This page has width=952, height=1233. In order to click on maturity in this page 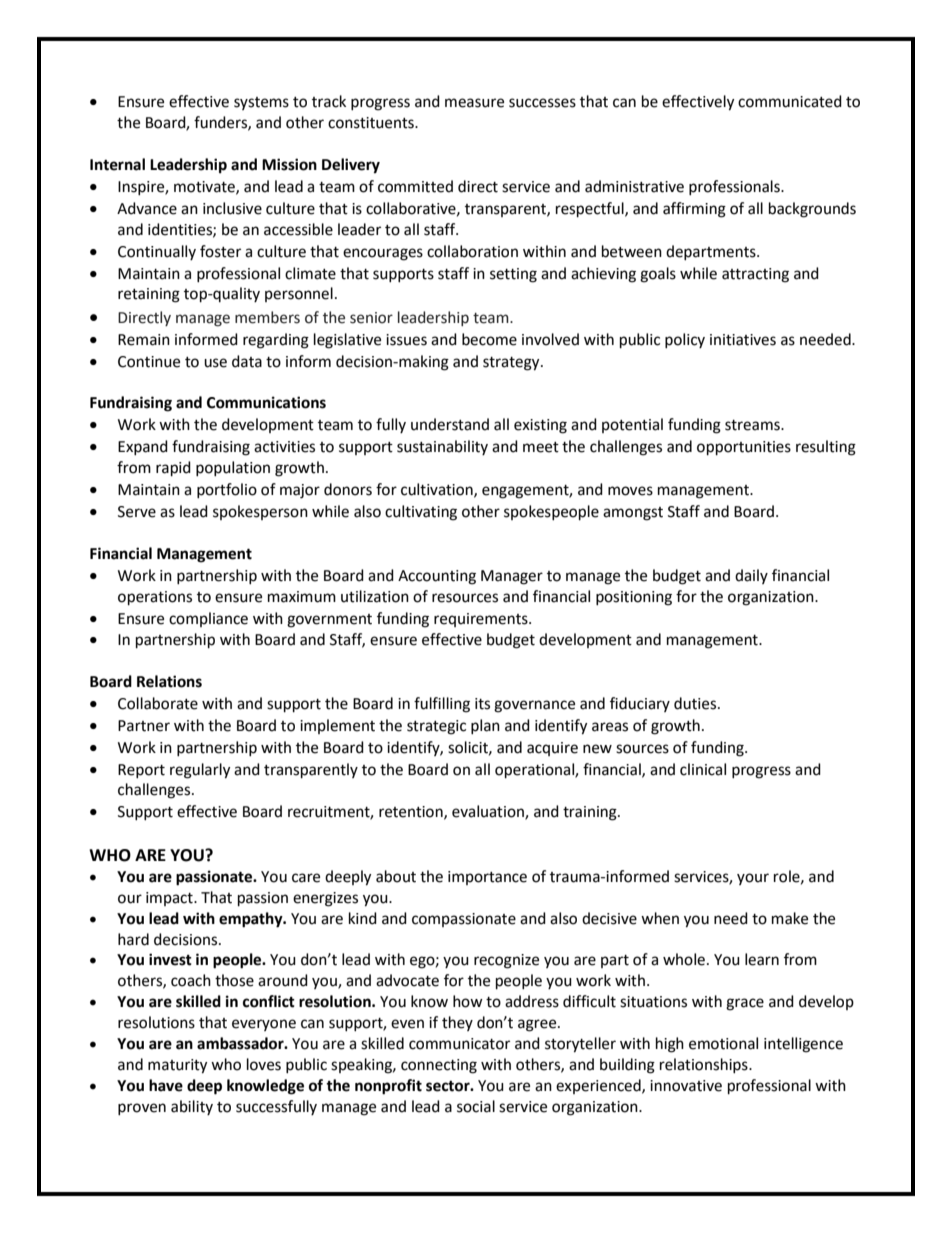, I will do `click(177, 1066)`.
